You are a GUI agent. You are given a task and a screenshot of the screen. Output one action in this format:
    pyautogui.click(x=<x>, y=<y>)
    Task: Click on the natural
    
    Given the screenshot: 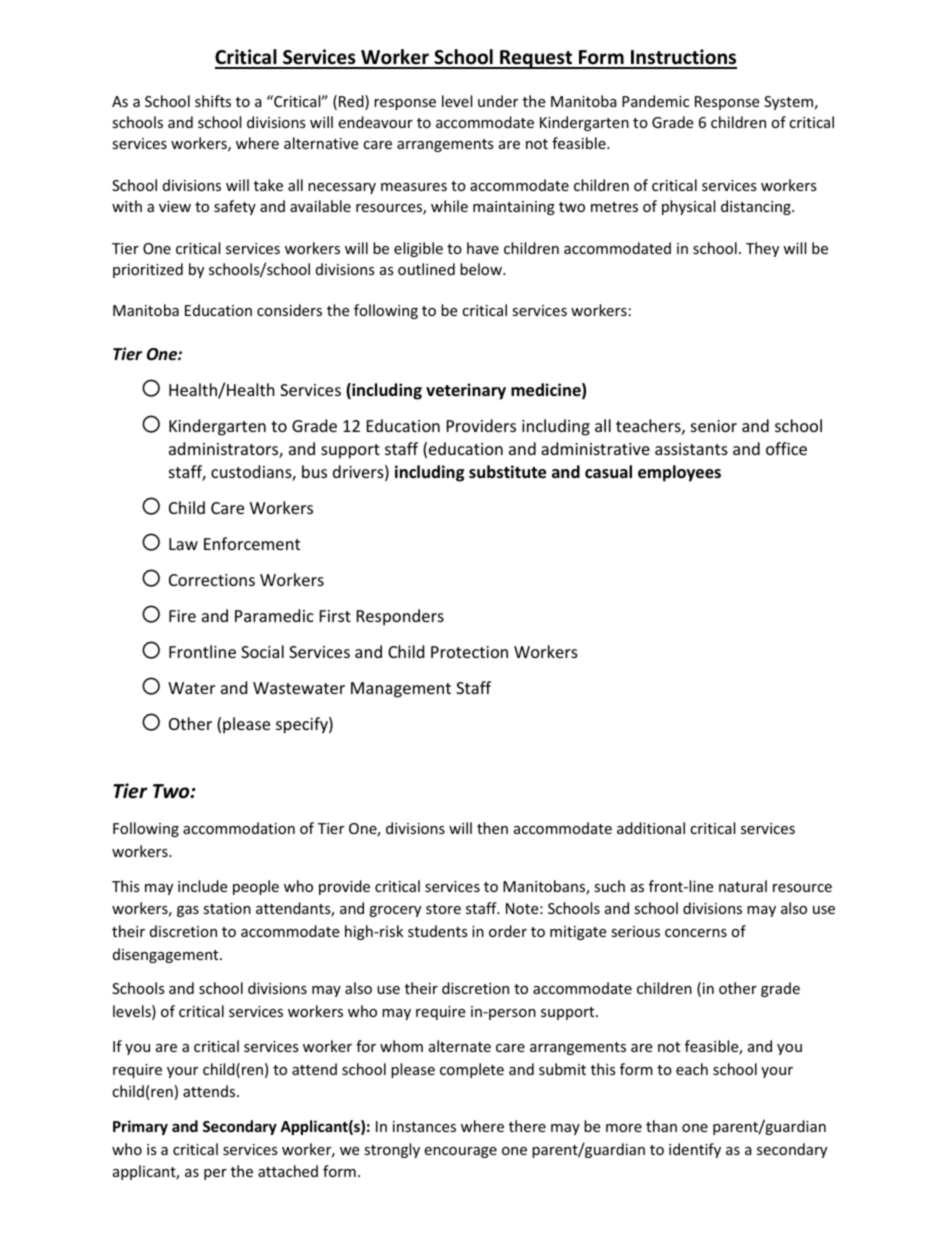 What is the action you would take?
    pyautogui.click(x=743, y=886)
